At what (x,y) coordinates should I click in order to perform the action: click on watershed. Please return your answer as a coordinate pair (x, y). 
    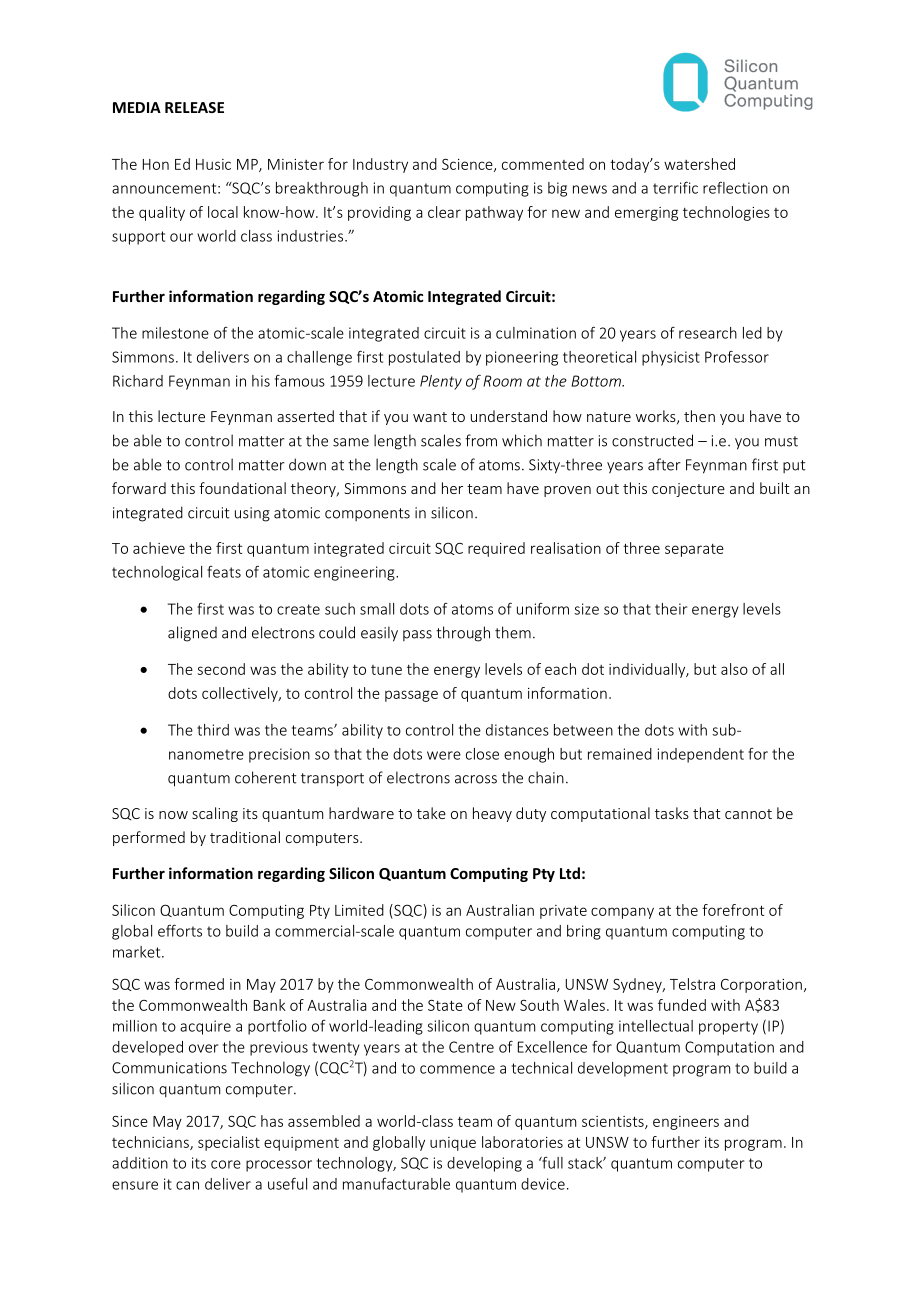
    Looking at the image, I should click on (699, 164).
